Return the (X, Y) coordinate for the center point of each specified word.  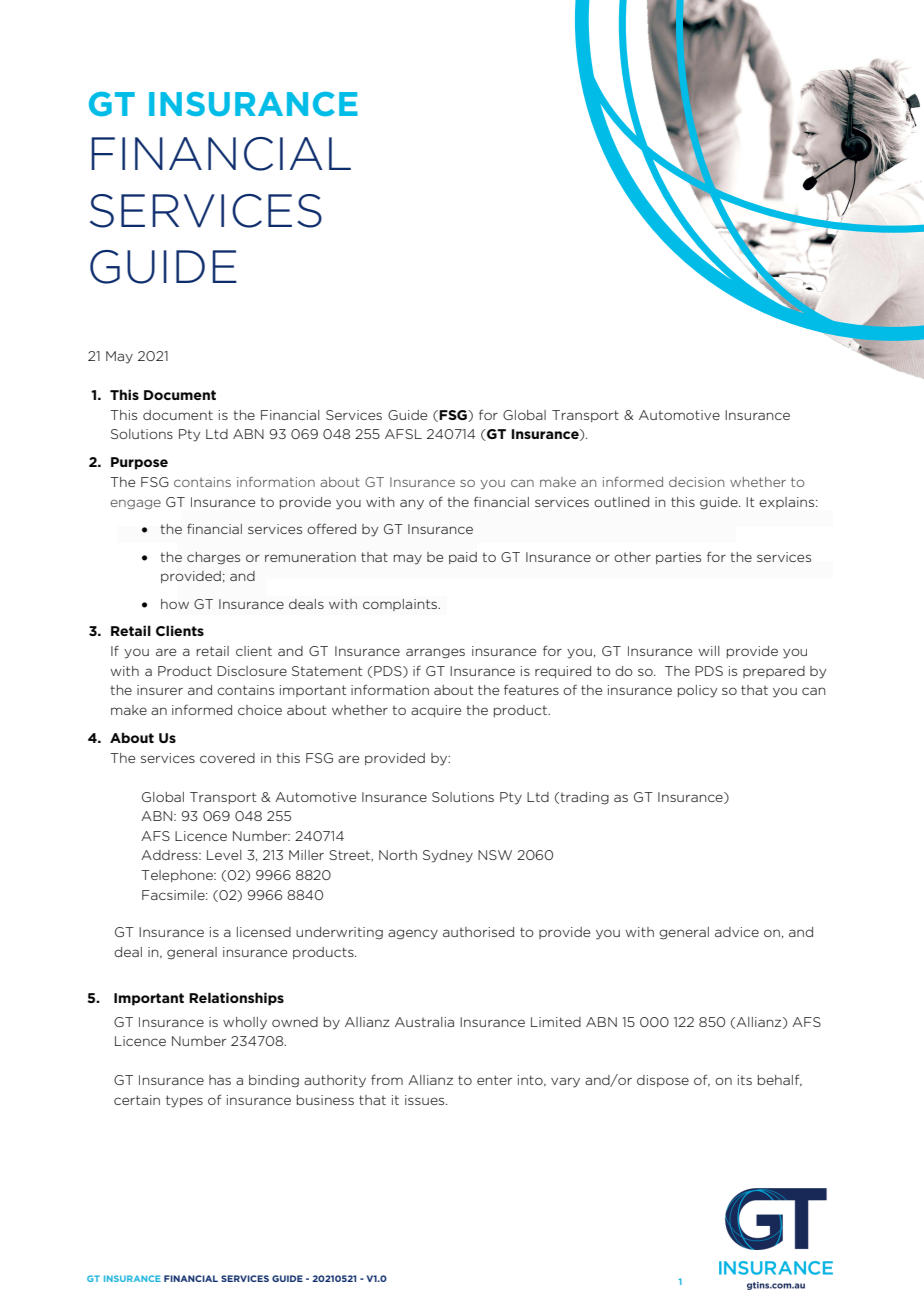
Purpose (139, 463)
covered (227, 758)
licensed (264, 932)
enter (494, 1080)
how (175, 604)
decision (696, 482)
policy (697, 691)
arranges (435, 653)
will (709, 651)
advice (737, 932)
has (220, 1080)
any (412, 504)
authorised (478, 932)
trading (583, 798)
